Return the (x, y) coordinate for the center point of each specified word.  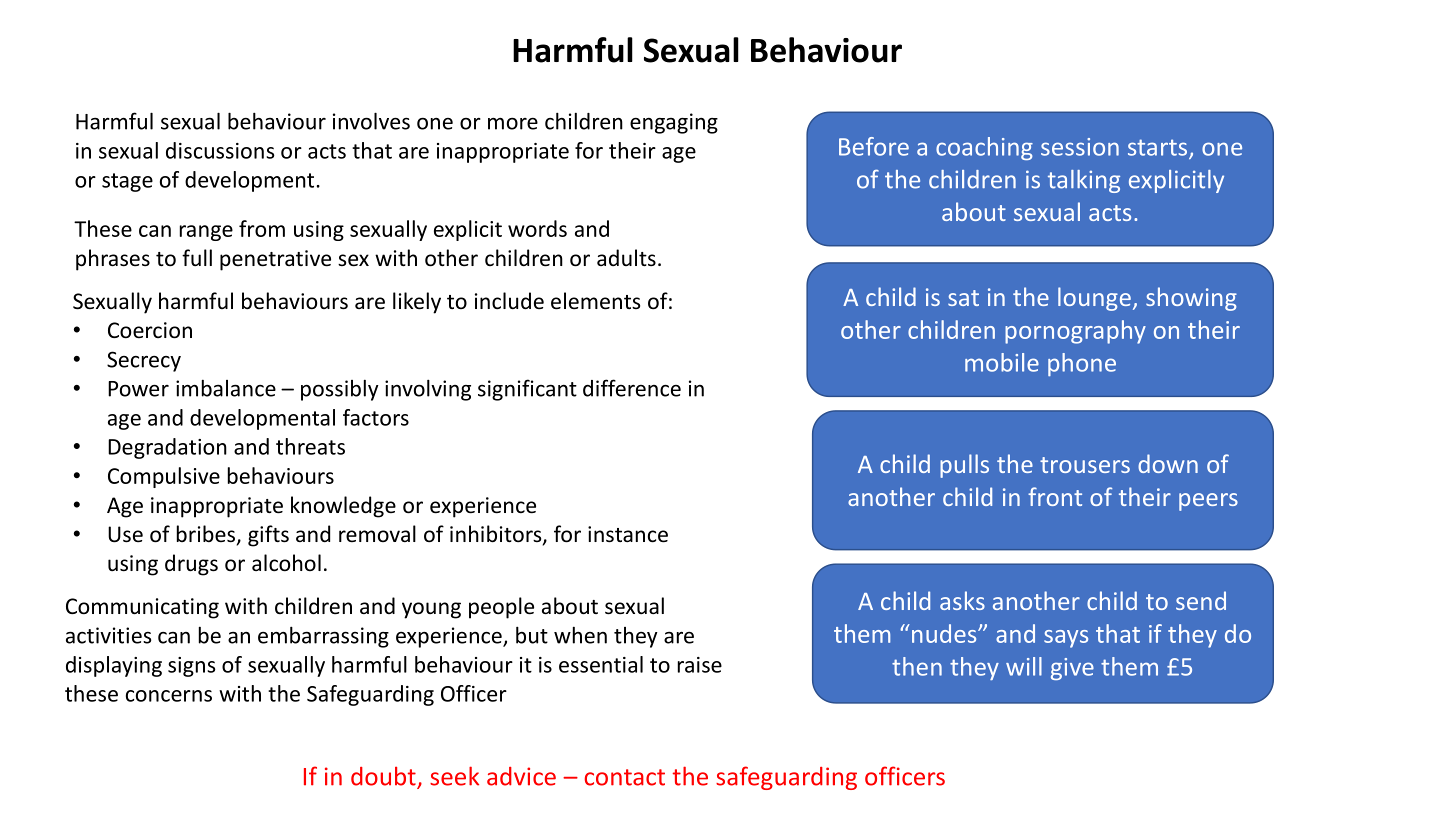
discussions (220, 150)
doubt (384, 777)
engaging (674, 123)
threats (310, 446)
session (1080, 147)
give (1072, 669)
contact (625, 777)
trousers (1085, 465)
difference (632, 388)
